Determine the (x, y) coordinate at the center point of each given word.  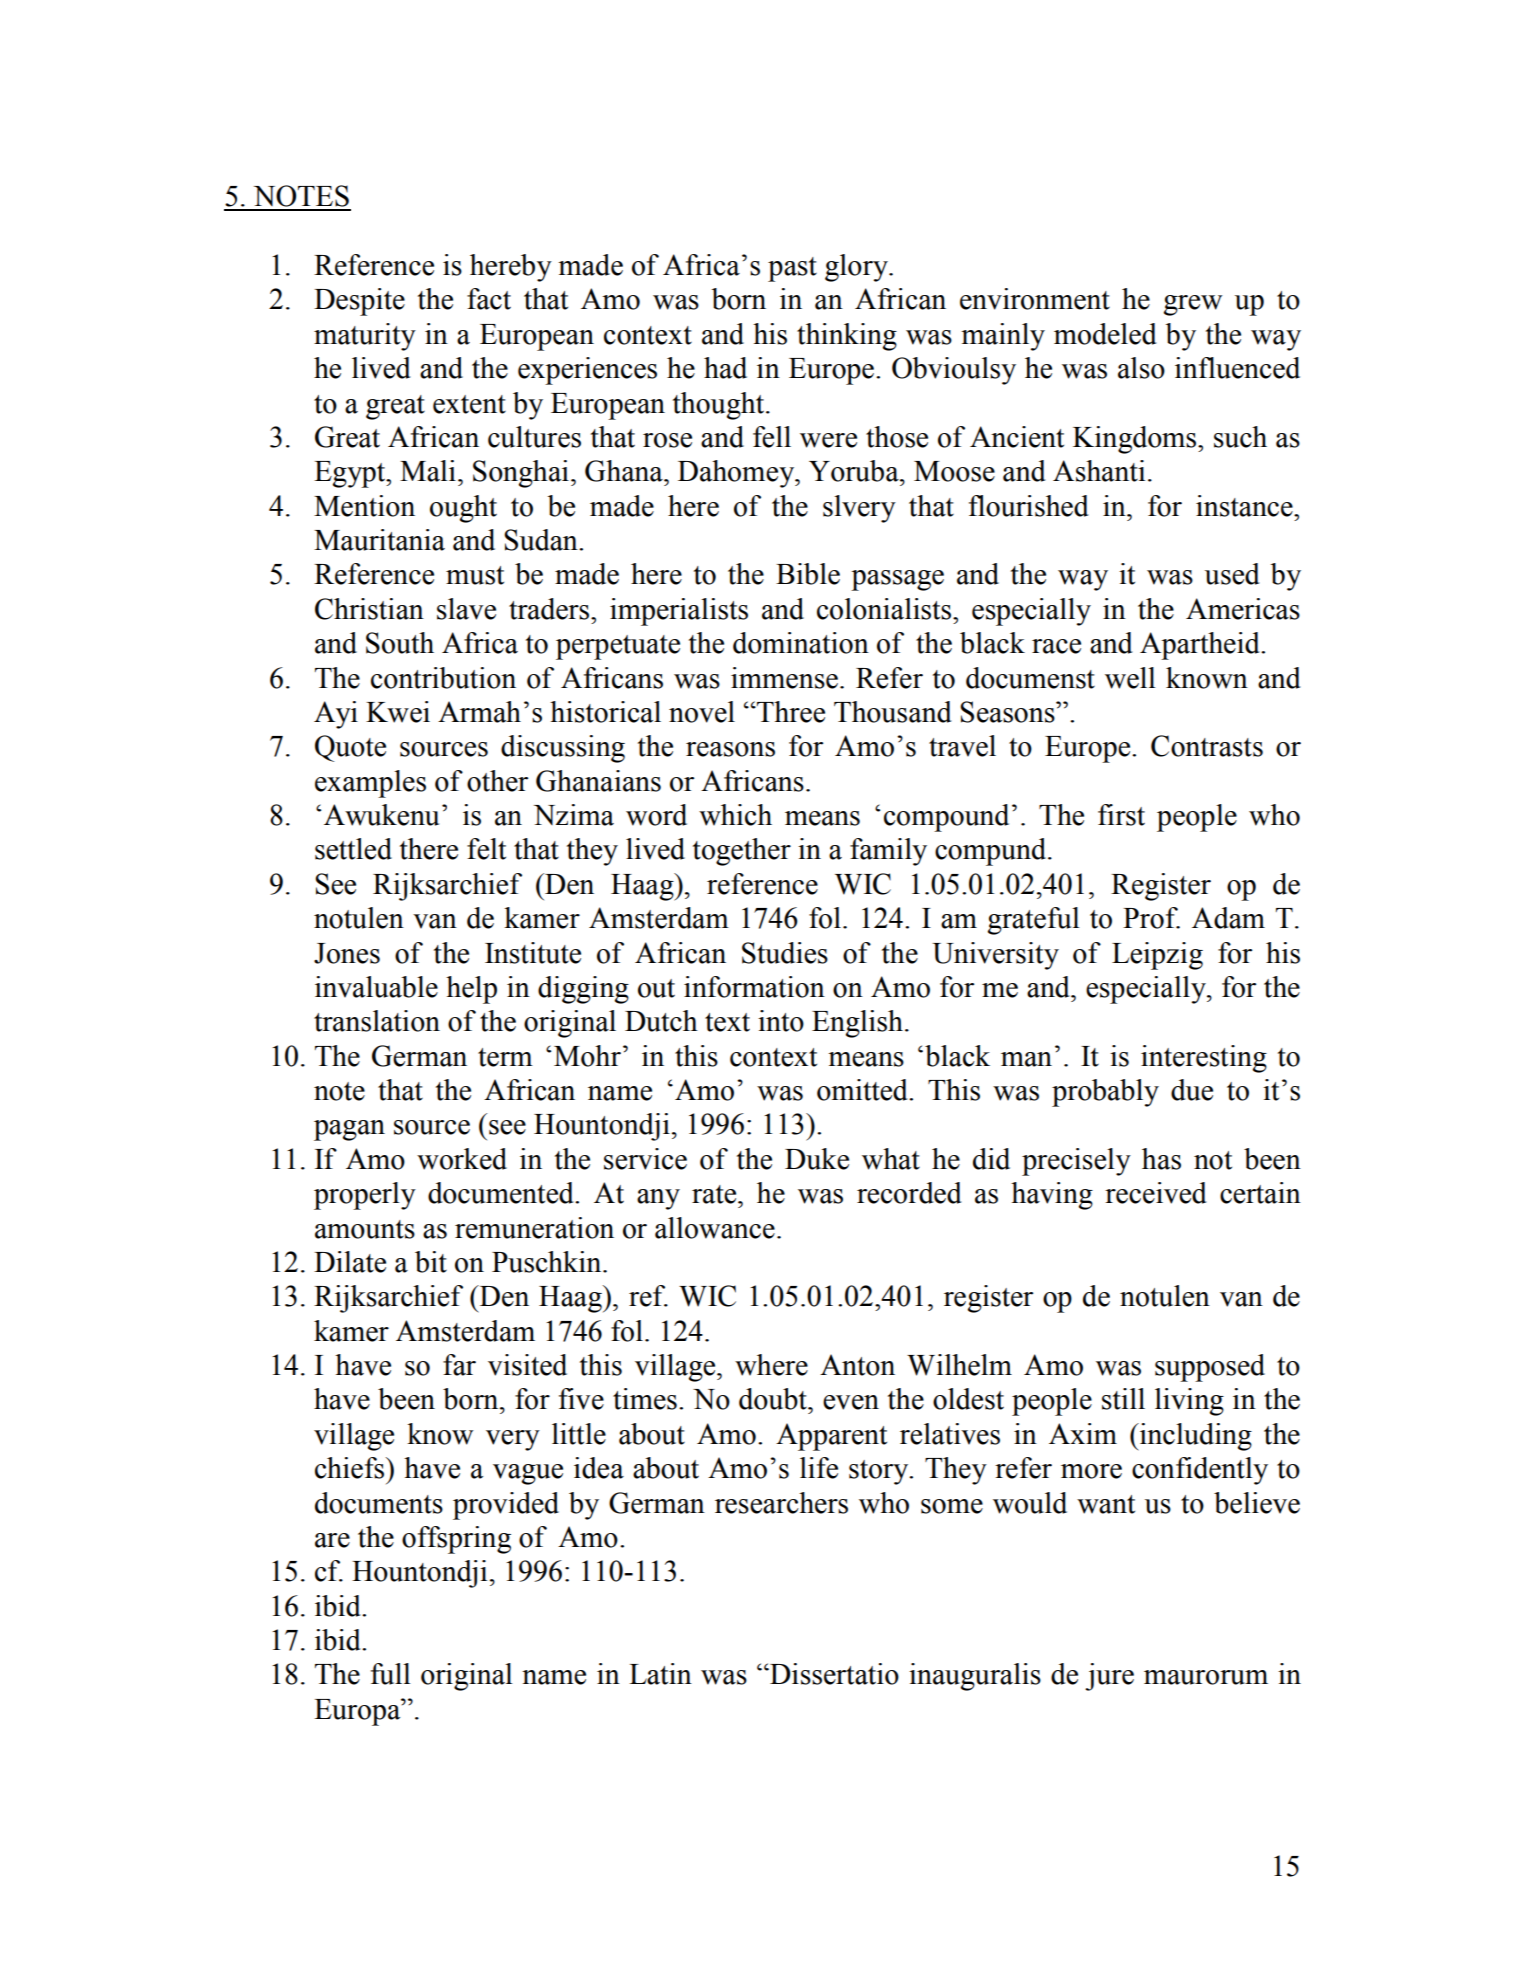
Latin (660, 1674)
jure (1109, 1677)
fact (489, 299)
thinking (847, 337)
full (390, 1674)
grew (1193, 305)
